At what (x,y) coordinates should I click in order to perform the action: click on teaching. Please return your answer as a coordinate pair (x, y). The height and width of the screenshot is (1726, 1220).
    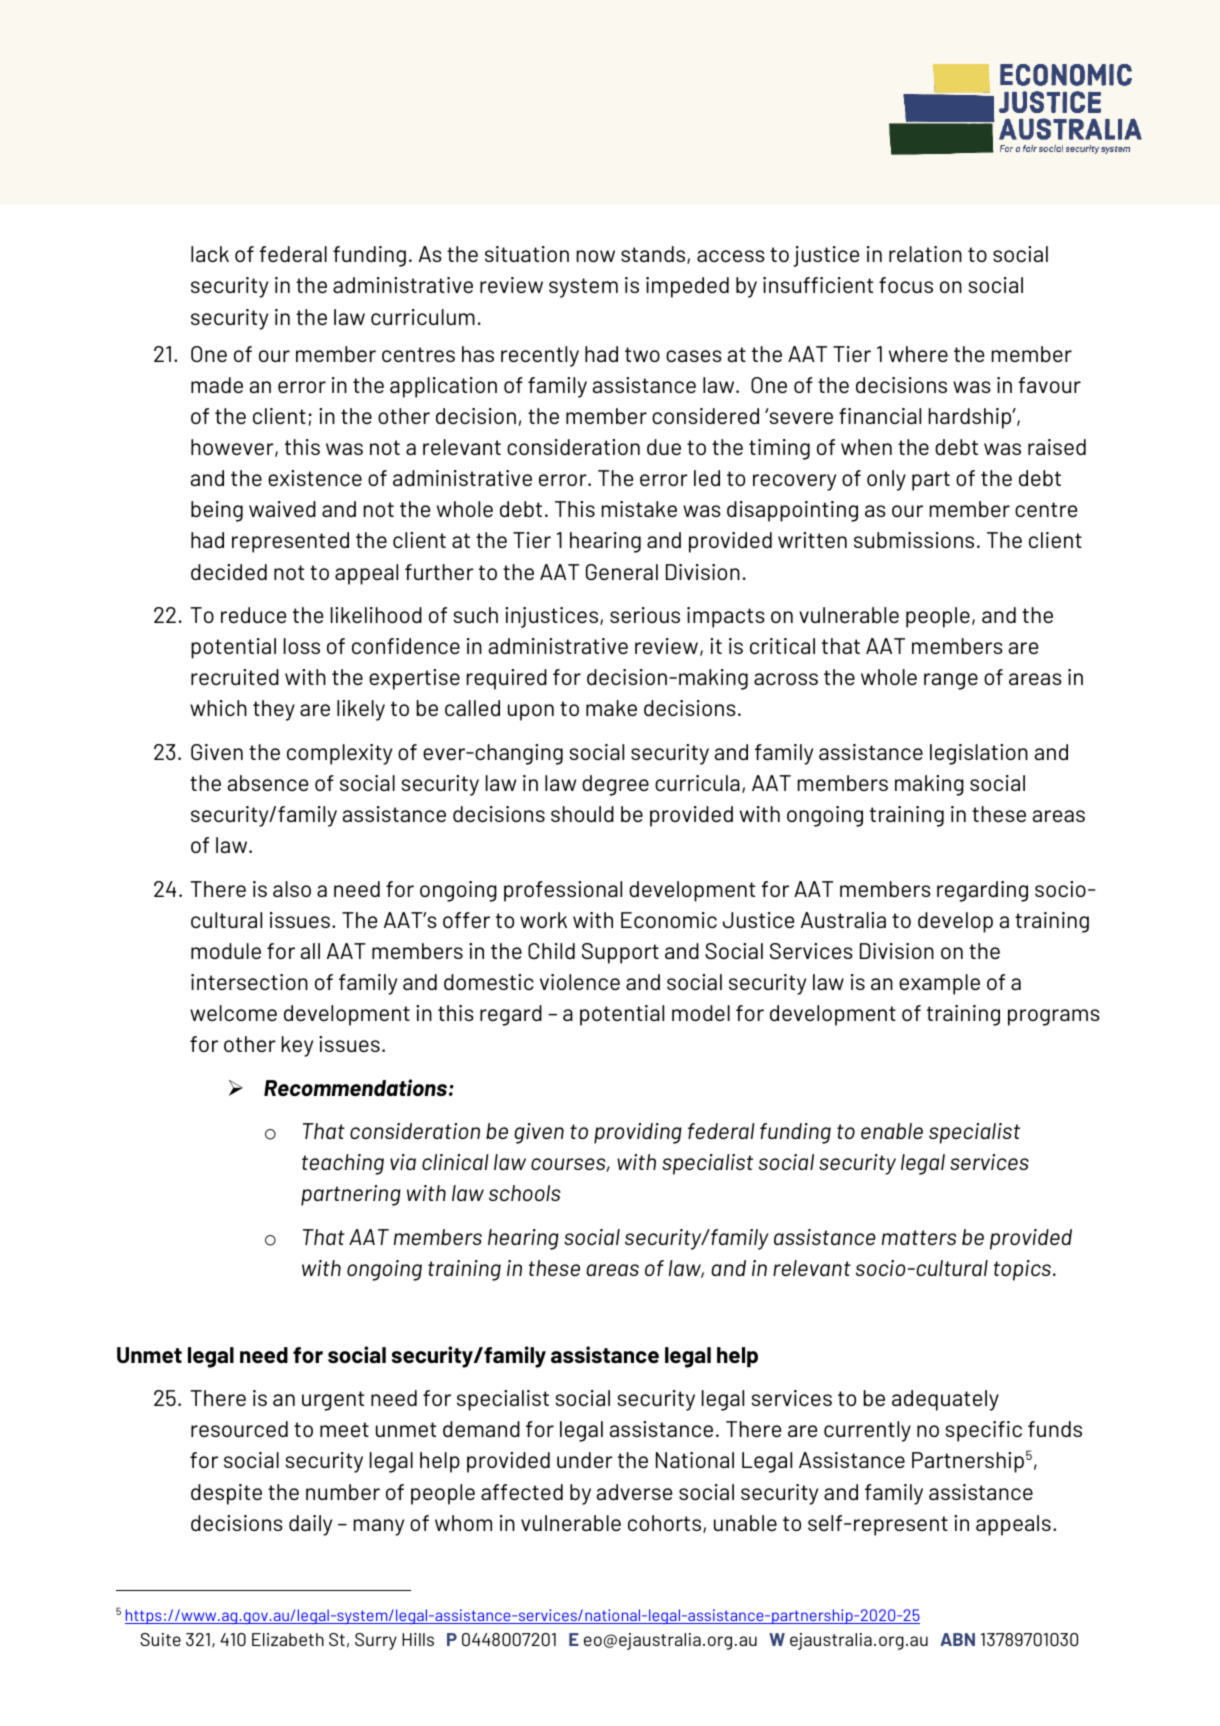
    Looking at the image, I should click on (343, 1164).
